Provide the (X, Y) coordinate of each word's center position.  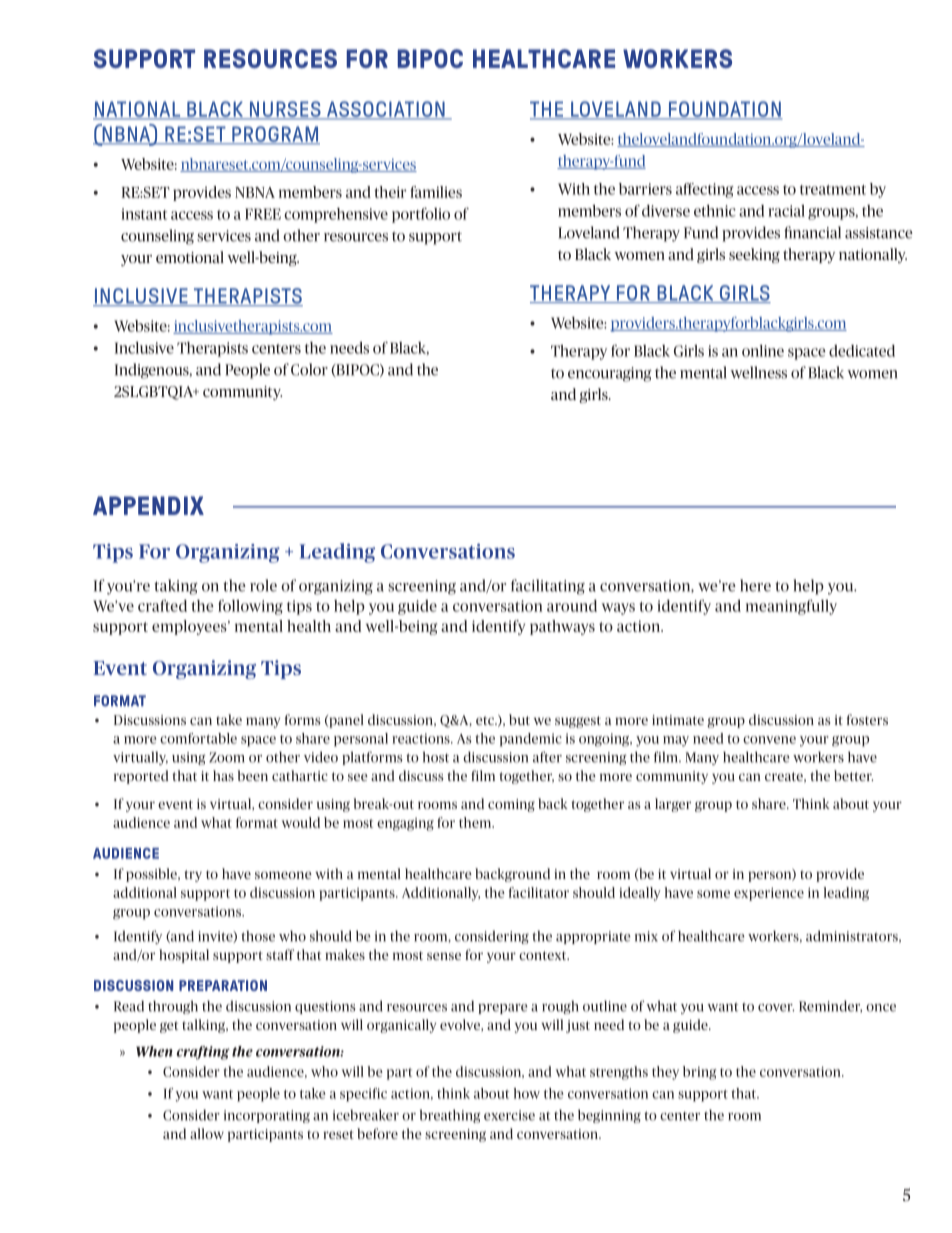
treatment (833, 190)
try (193, 876)
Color (309, 369)
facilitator (539, 892)
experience (769, 894)
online (763, 351)
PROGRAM (275, 135)
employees (190, 627)
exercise (509, 1115)
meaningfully (791, 607)
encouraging (610, 374)
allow (207, 1133)
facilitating (548, 587)
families (436, 192)
